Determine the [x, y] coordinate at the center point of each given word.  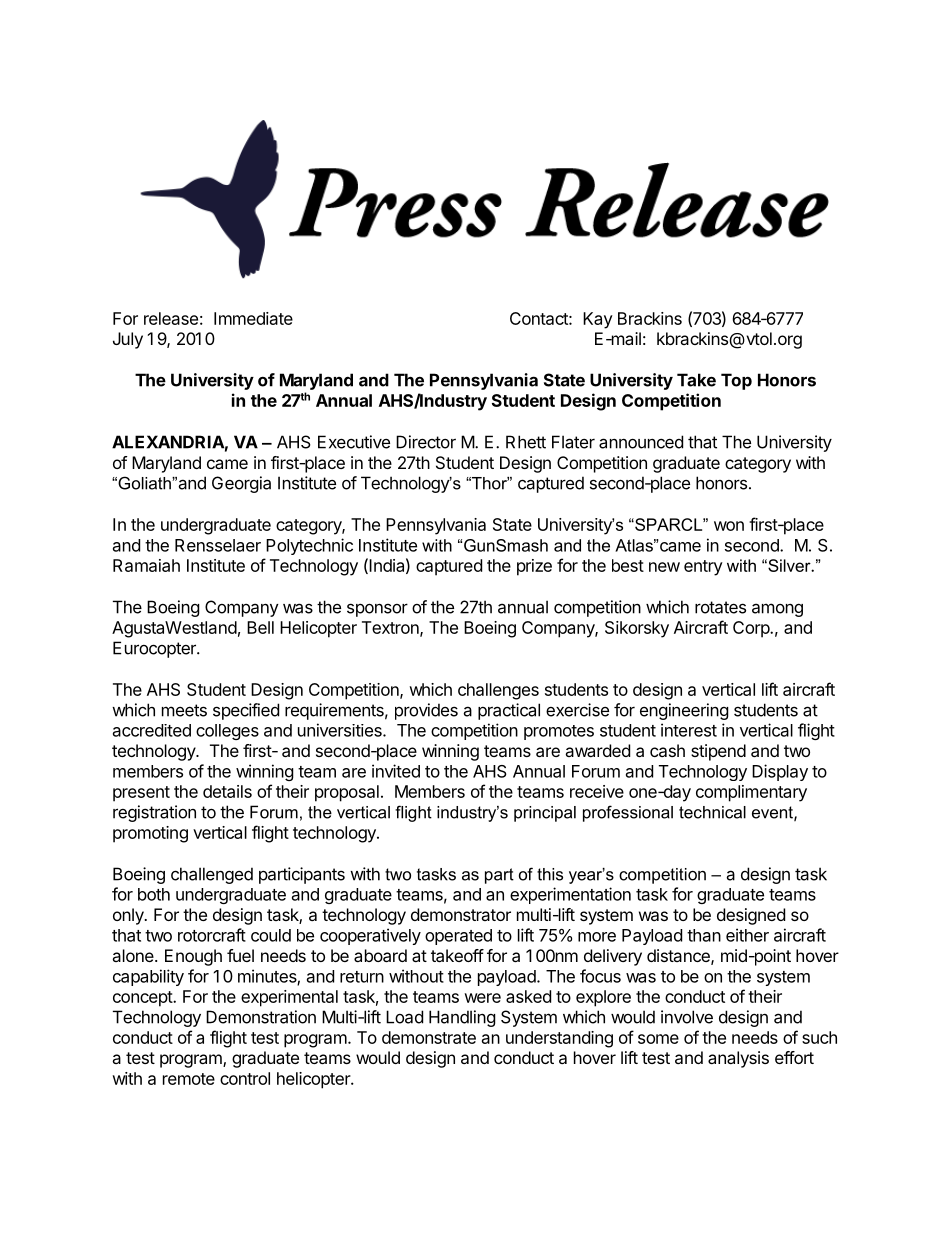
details [227, 791]
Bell [260, 627]
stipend [718, 752]
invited [396, 771]
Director [426, 442]
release [171, 318]
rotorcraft [212, 935]
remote [189, 1079]
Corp [752, 629]
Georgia [241, 484]
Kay [598, 320]
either [747, 935]
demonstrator [461, 914]
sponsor [377, 610]
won [729, 526]
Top [736, 381]
